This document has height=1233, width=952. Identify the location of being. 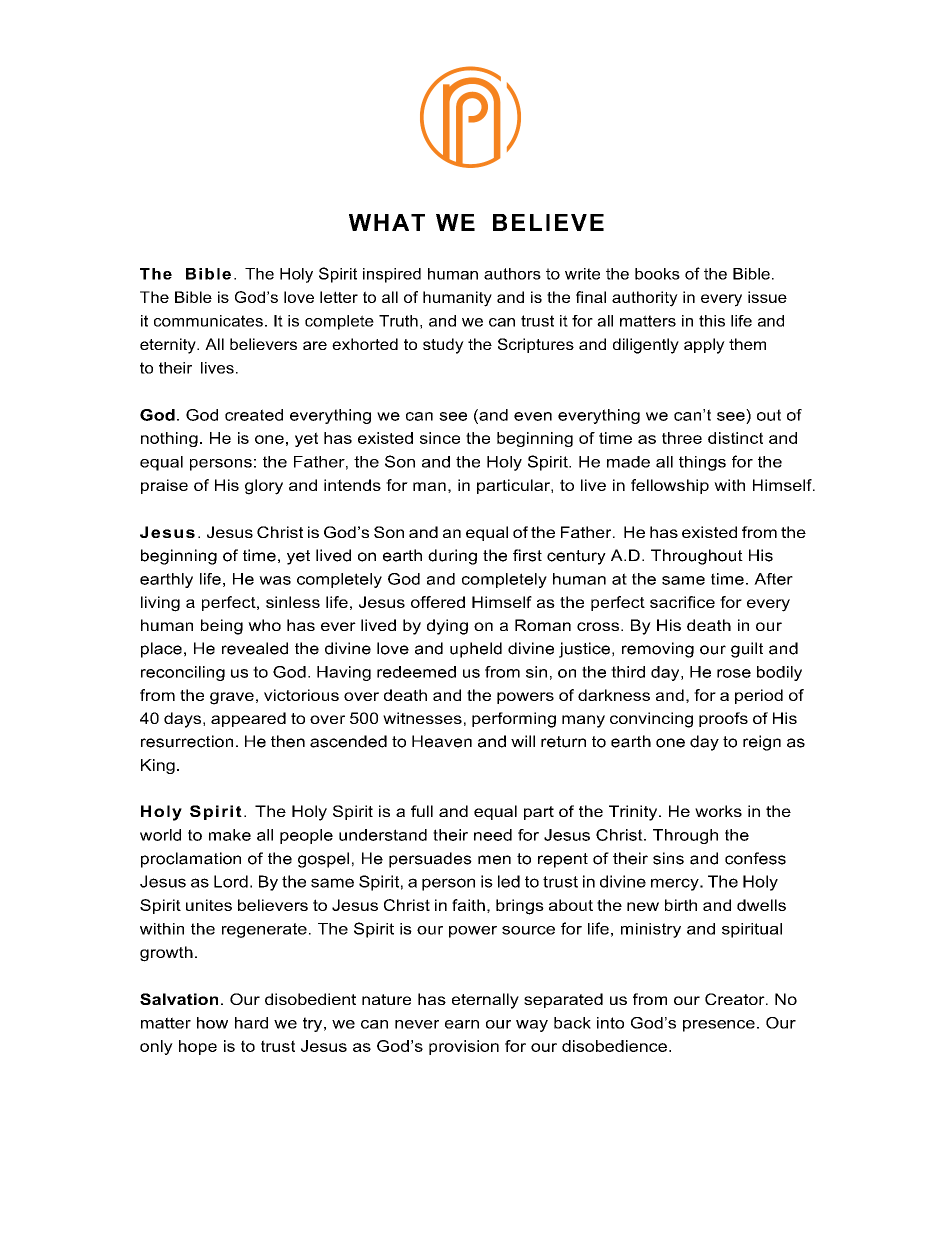
(222, 627).
